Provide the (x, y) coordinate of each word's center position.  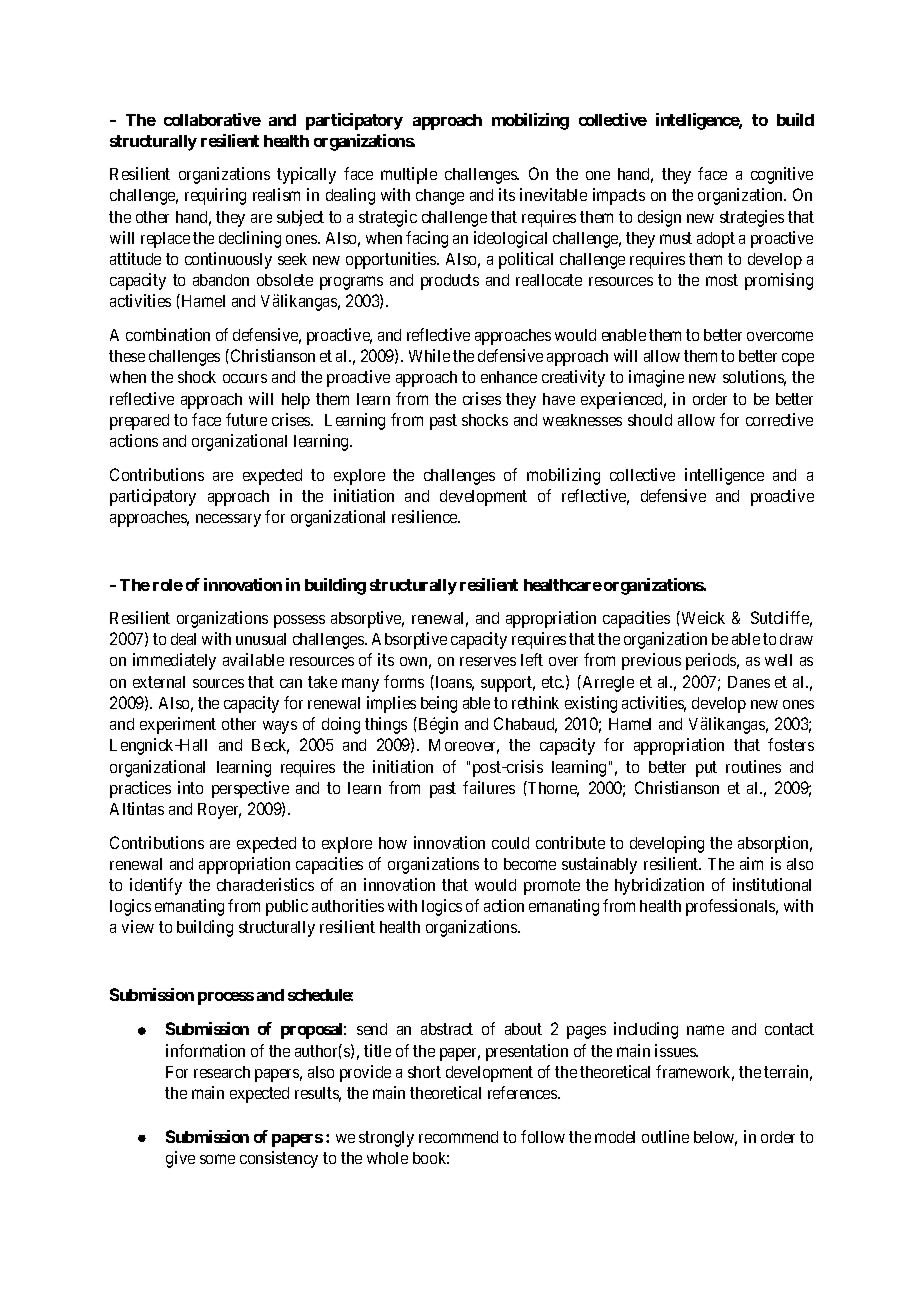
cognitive (782, 175)
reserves (488, 661)
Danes (749, 682)
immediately (174, 661)
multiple (409, 175)
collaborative (212, 119)
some (217, 1159)
